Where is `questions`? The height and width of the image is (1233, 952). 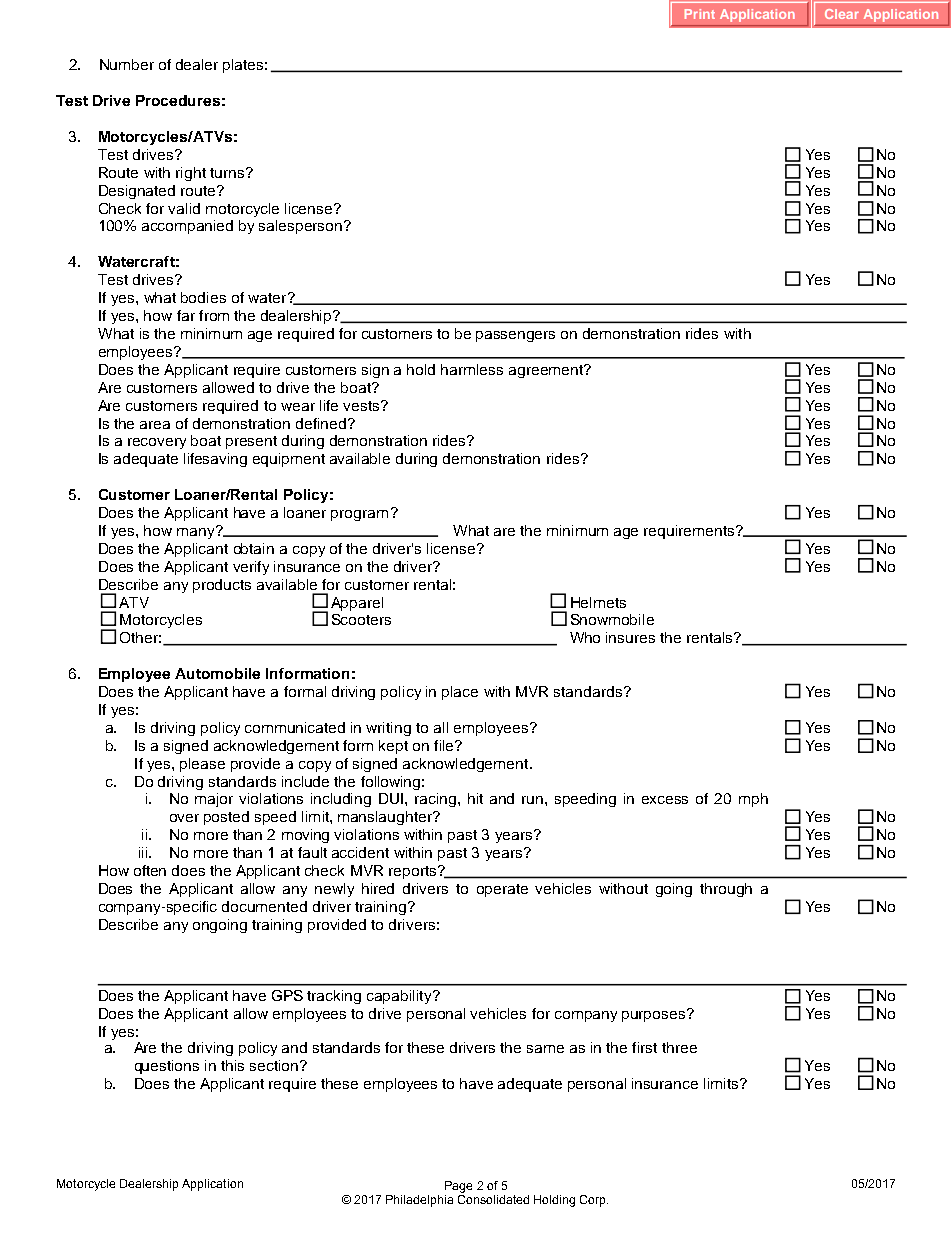 questions is located at coordinates (167, 1067).
